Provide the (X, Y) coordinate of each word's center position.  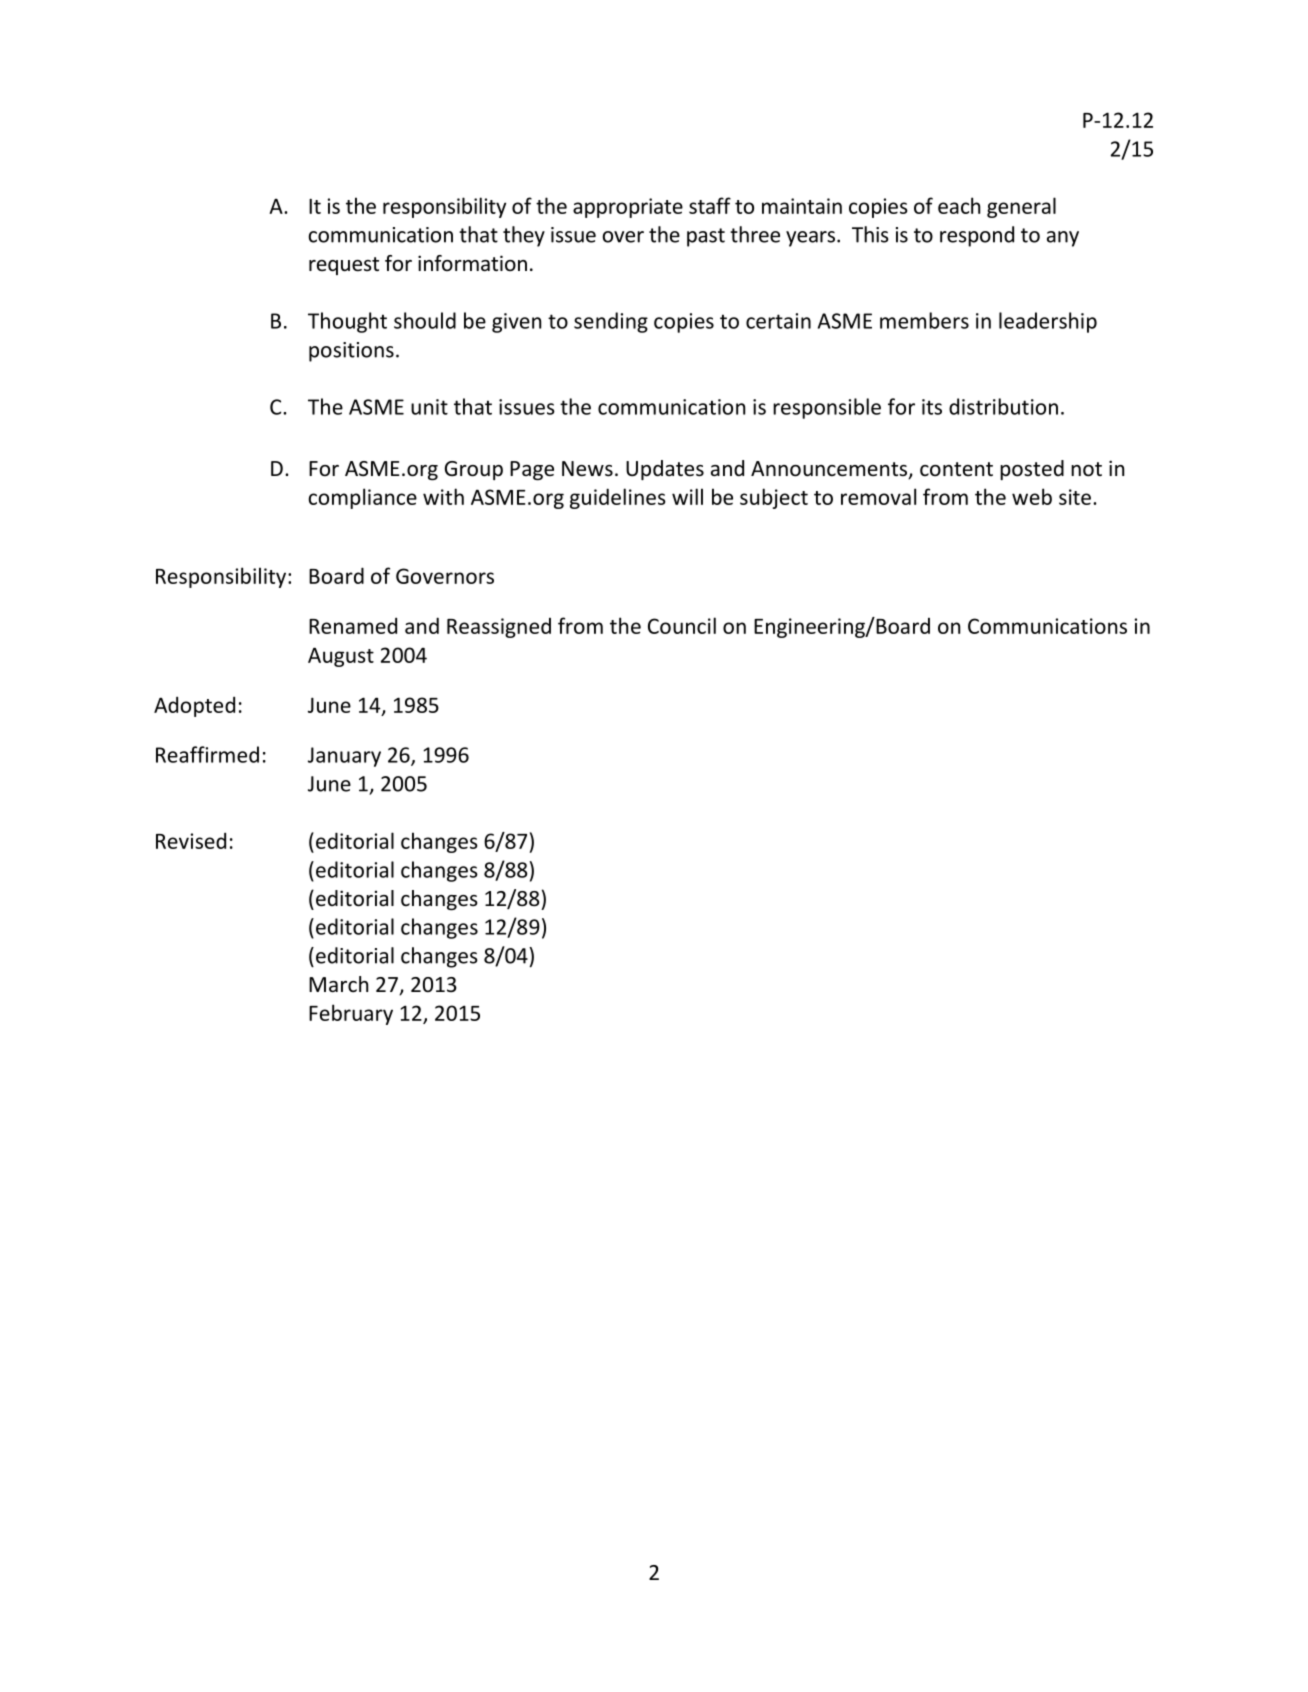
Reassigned (499, 628)
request (344, 266)
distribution (1003, 406)
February (351, 1014)
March (338, 984)
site (1075, 497)
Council (682, 625)
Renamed (353, 625)
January (344, 757)
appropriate (628, 208)
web (1032, 496)
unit (429, 407)
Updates (665, 470)
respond (977, 236)
